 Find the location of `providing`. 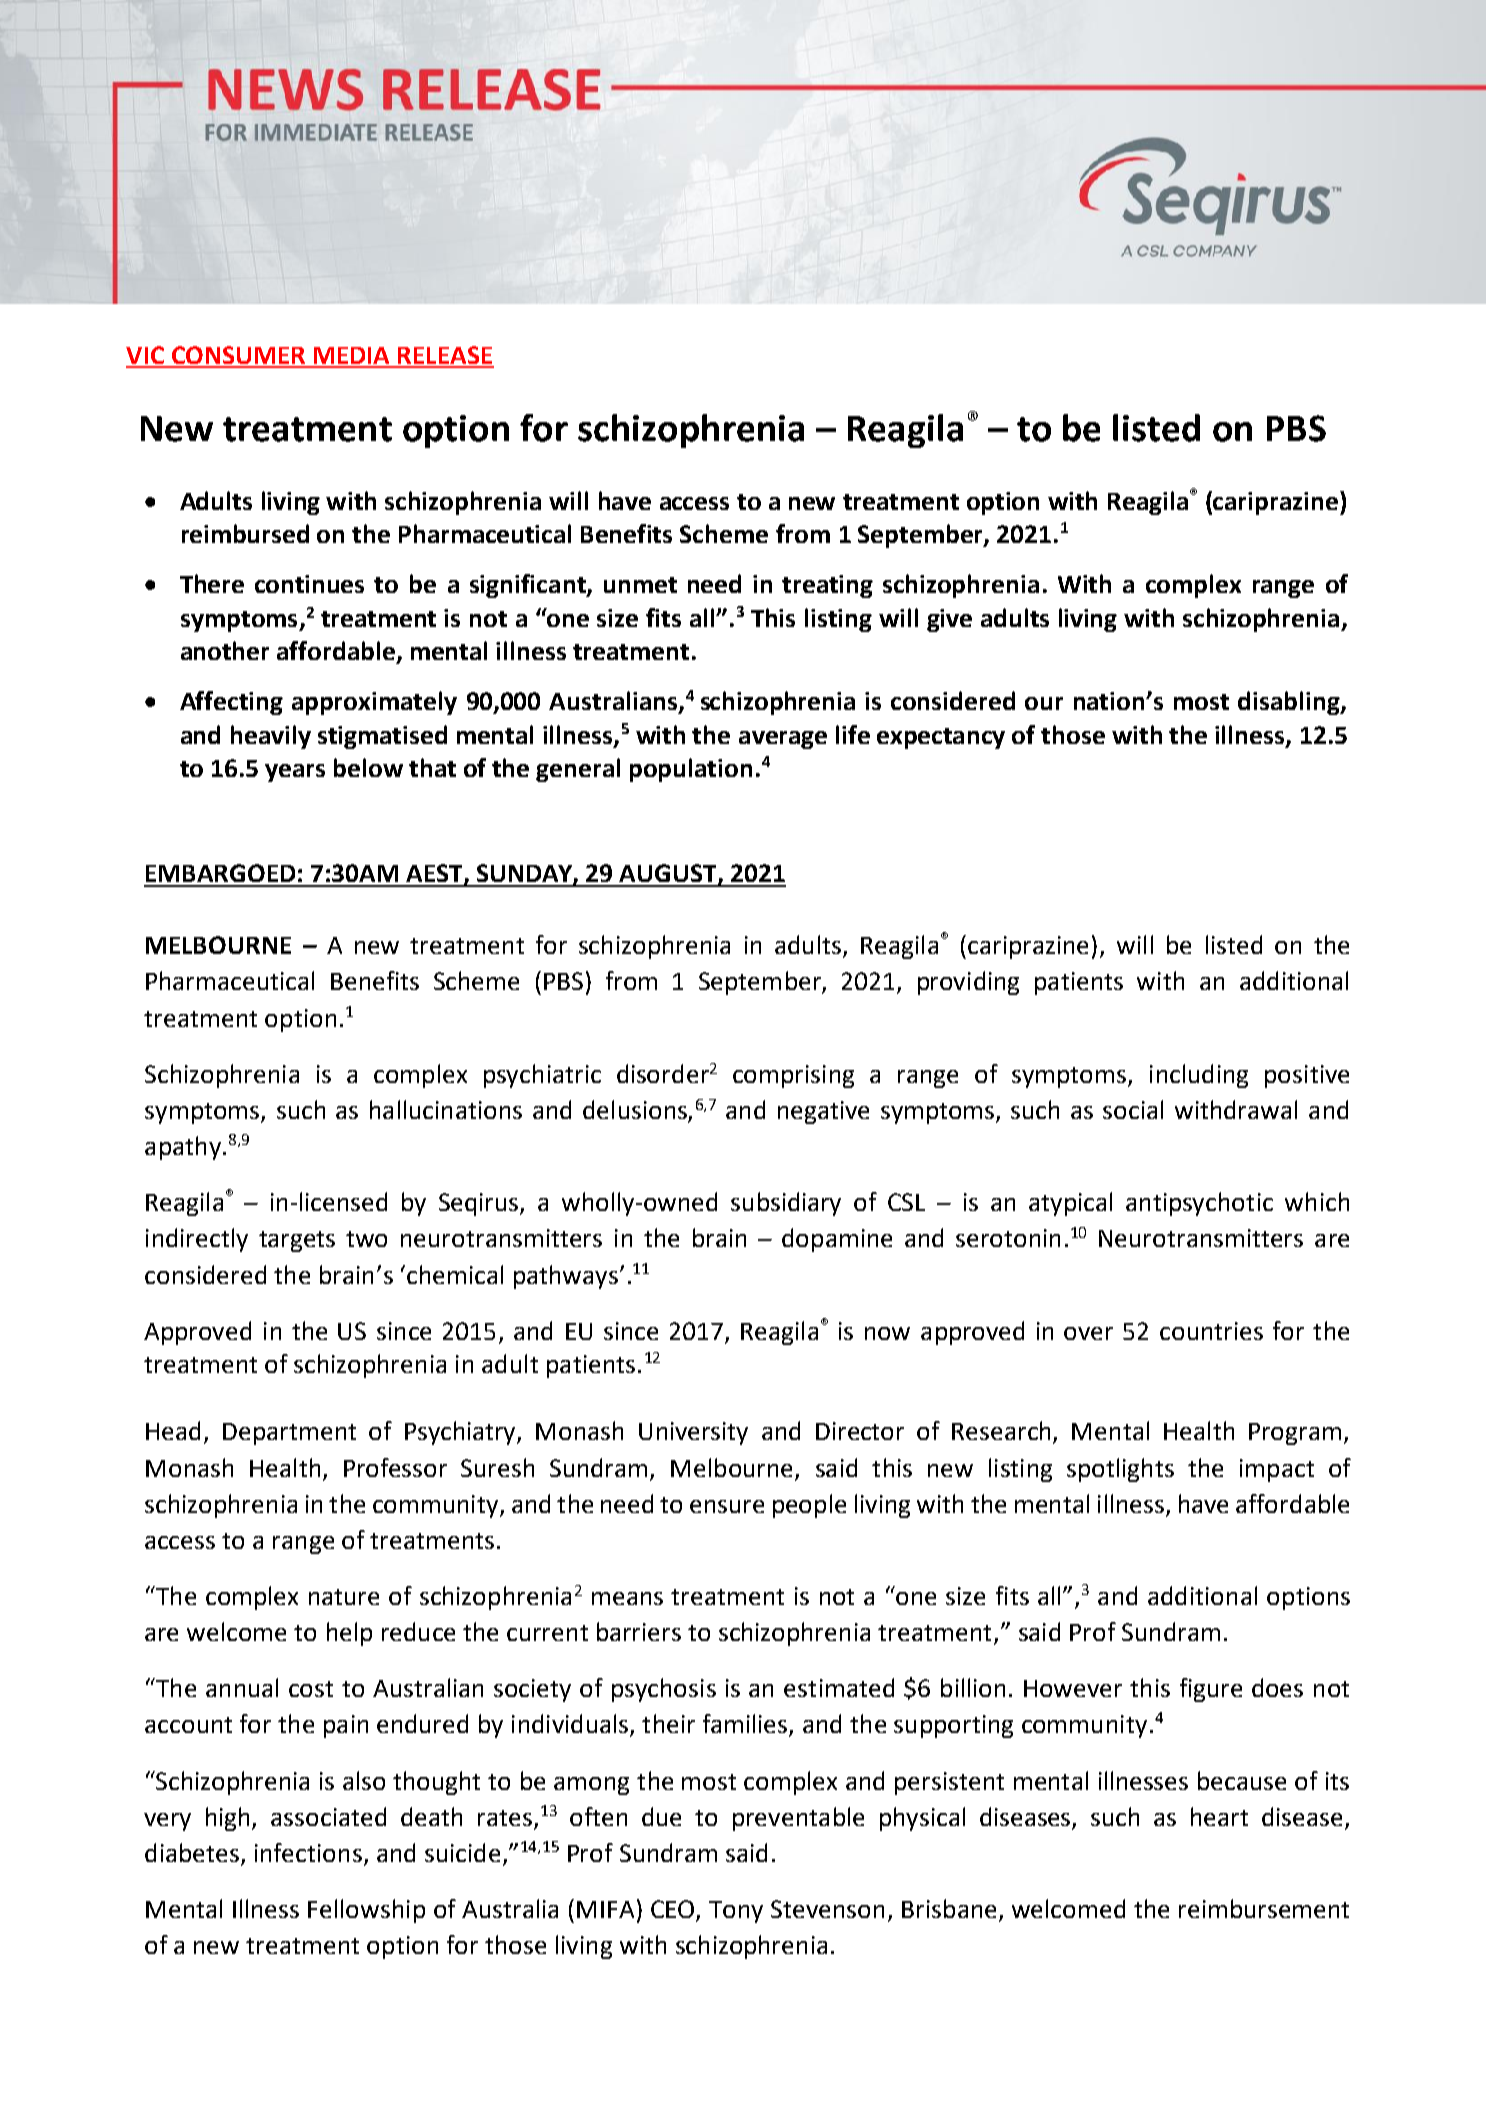

providing is located at coordinates (968, 983).
